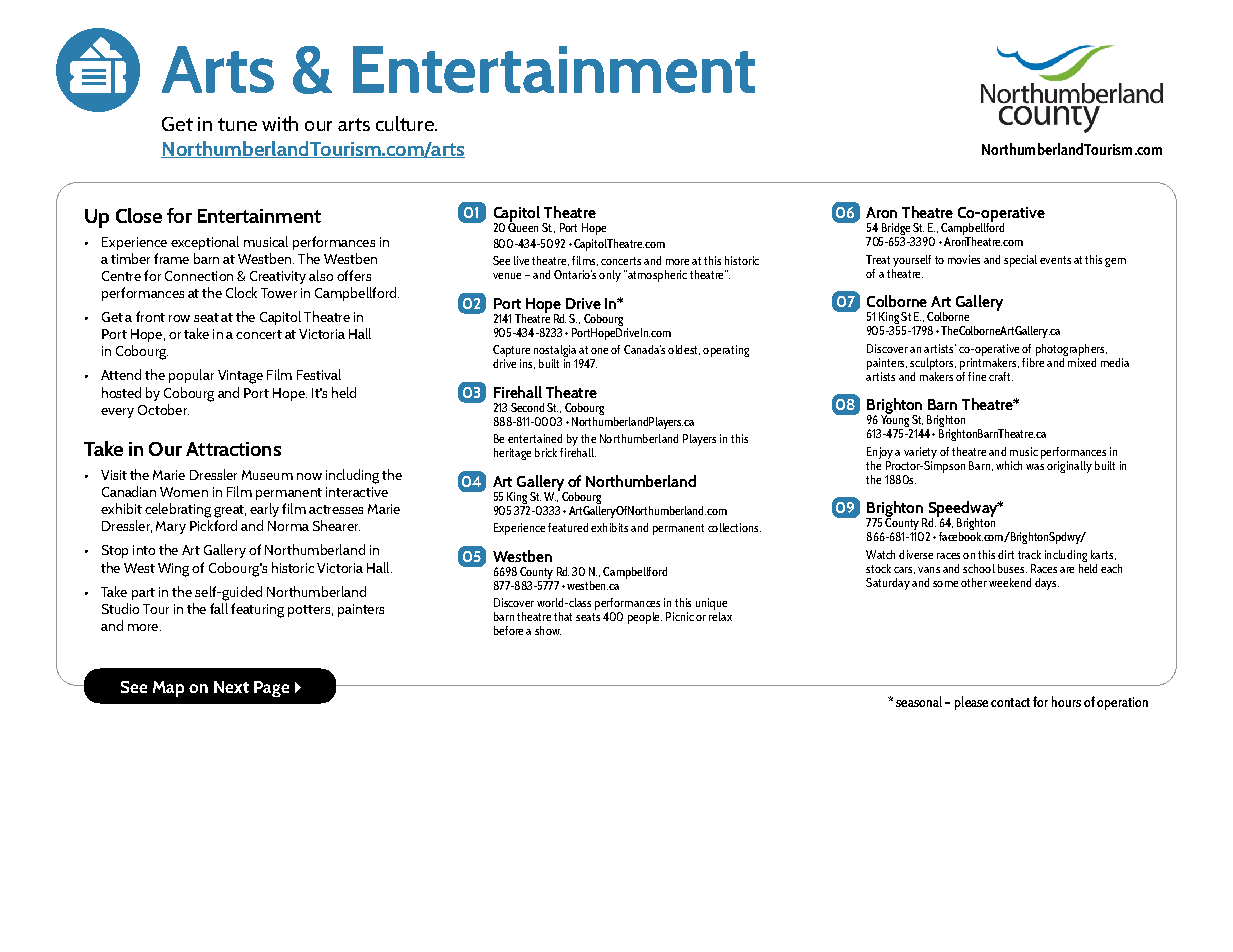  I want to click on row, so click(179, 318).
